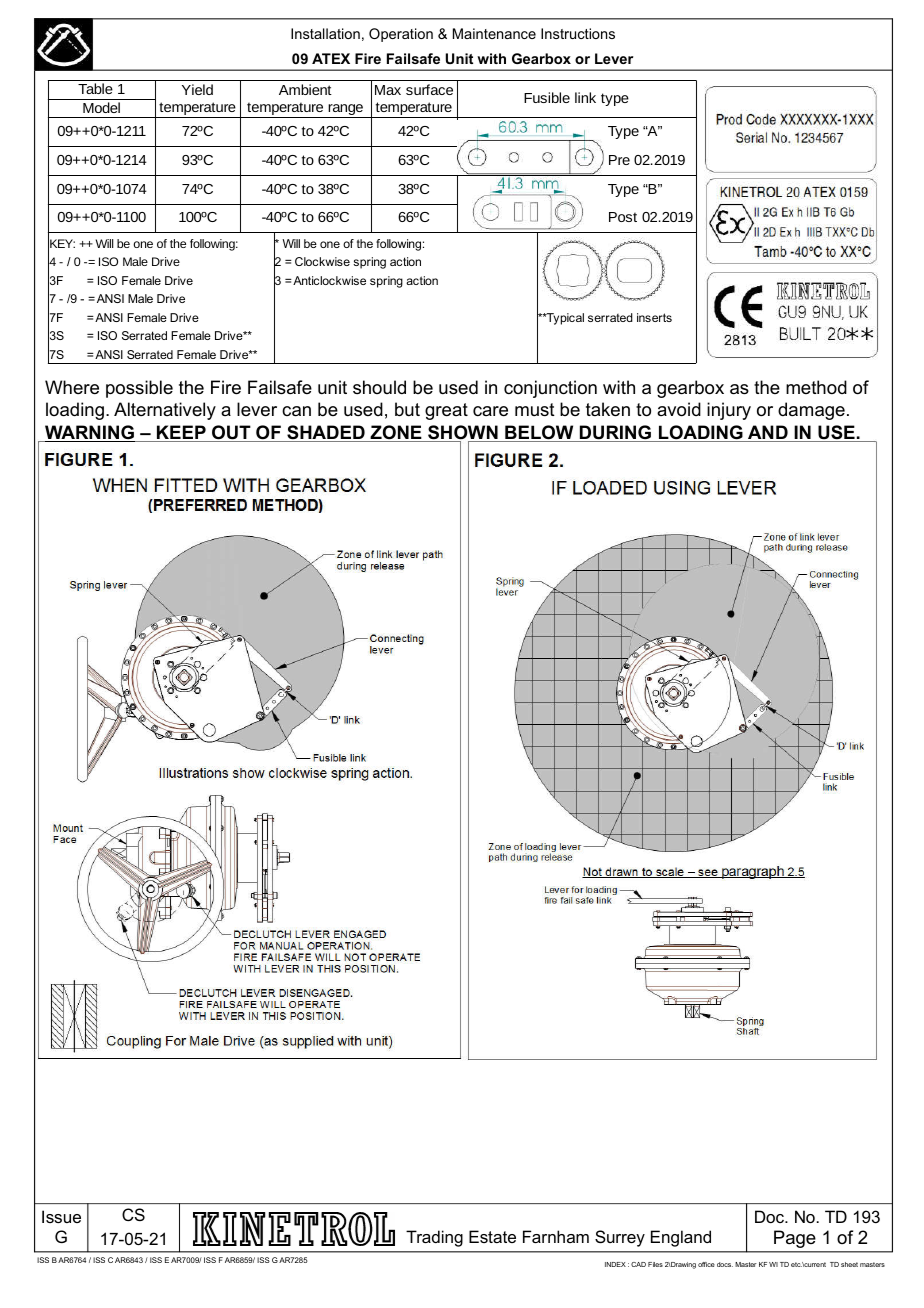  I want to click on Yield, so click(197, 89).
